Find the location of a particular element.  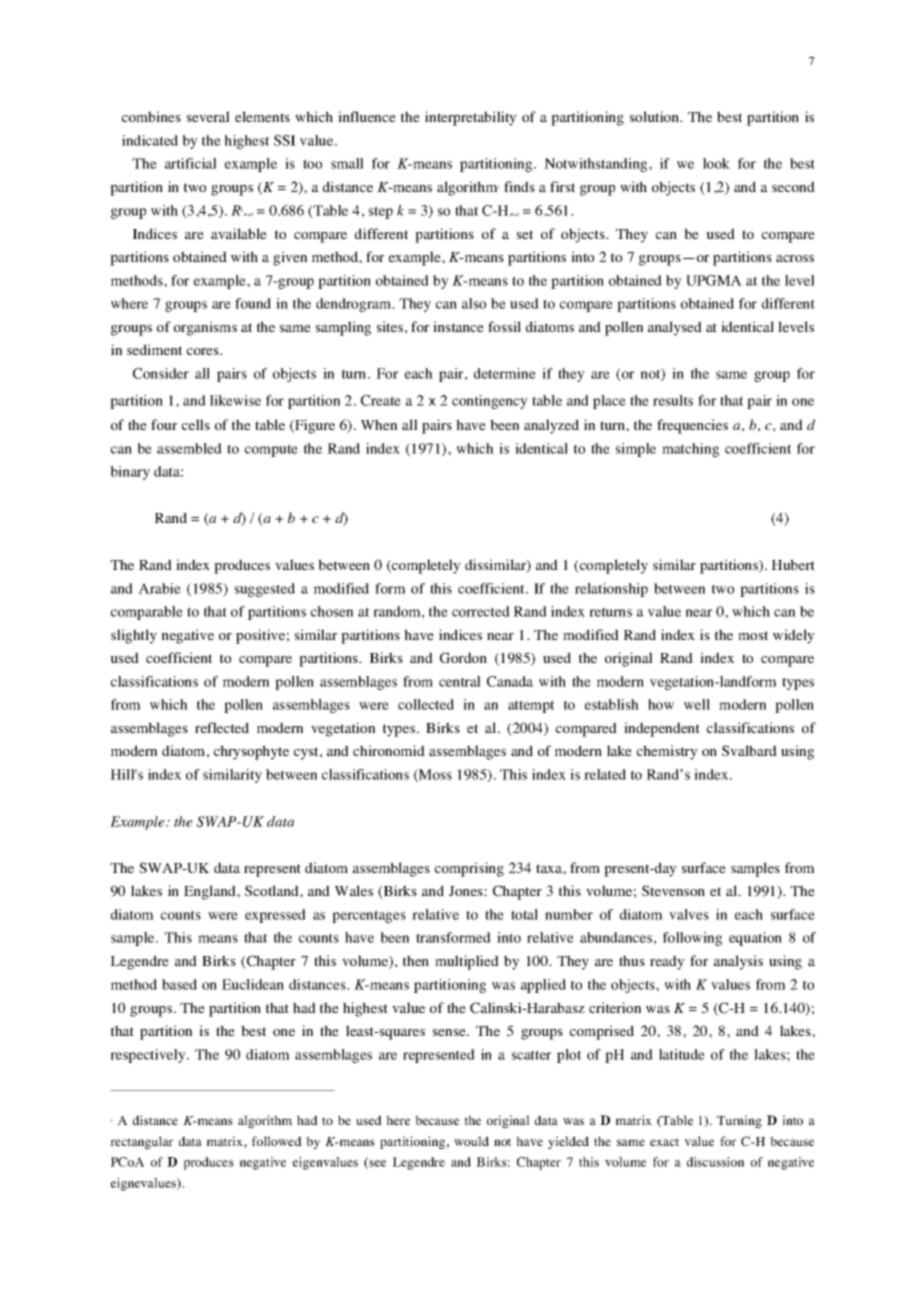

artificial is located at coordinates (190, 163).
